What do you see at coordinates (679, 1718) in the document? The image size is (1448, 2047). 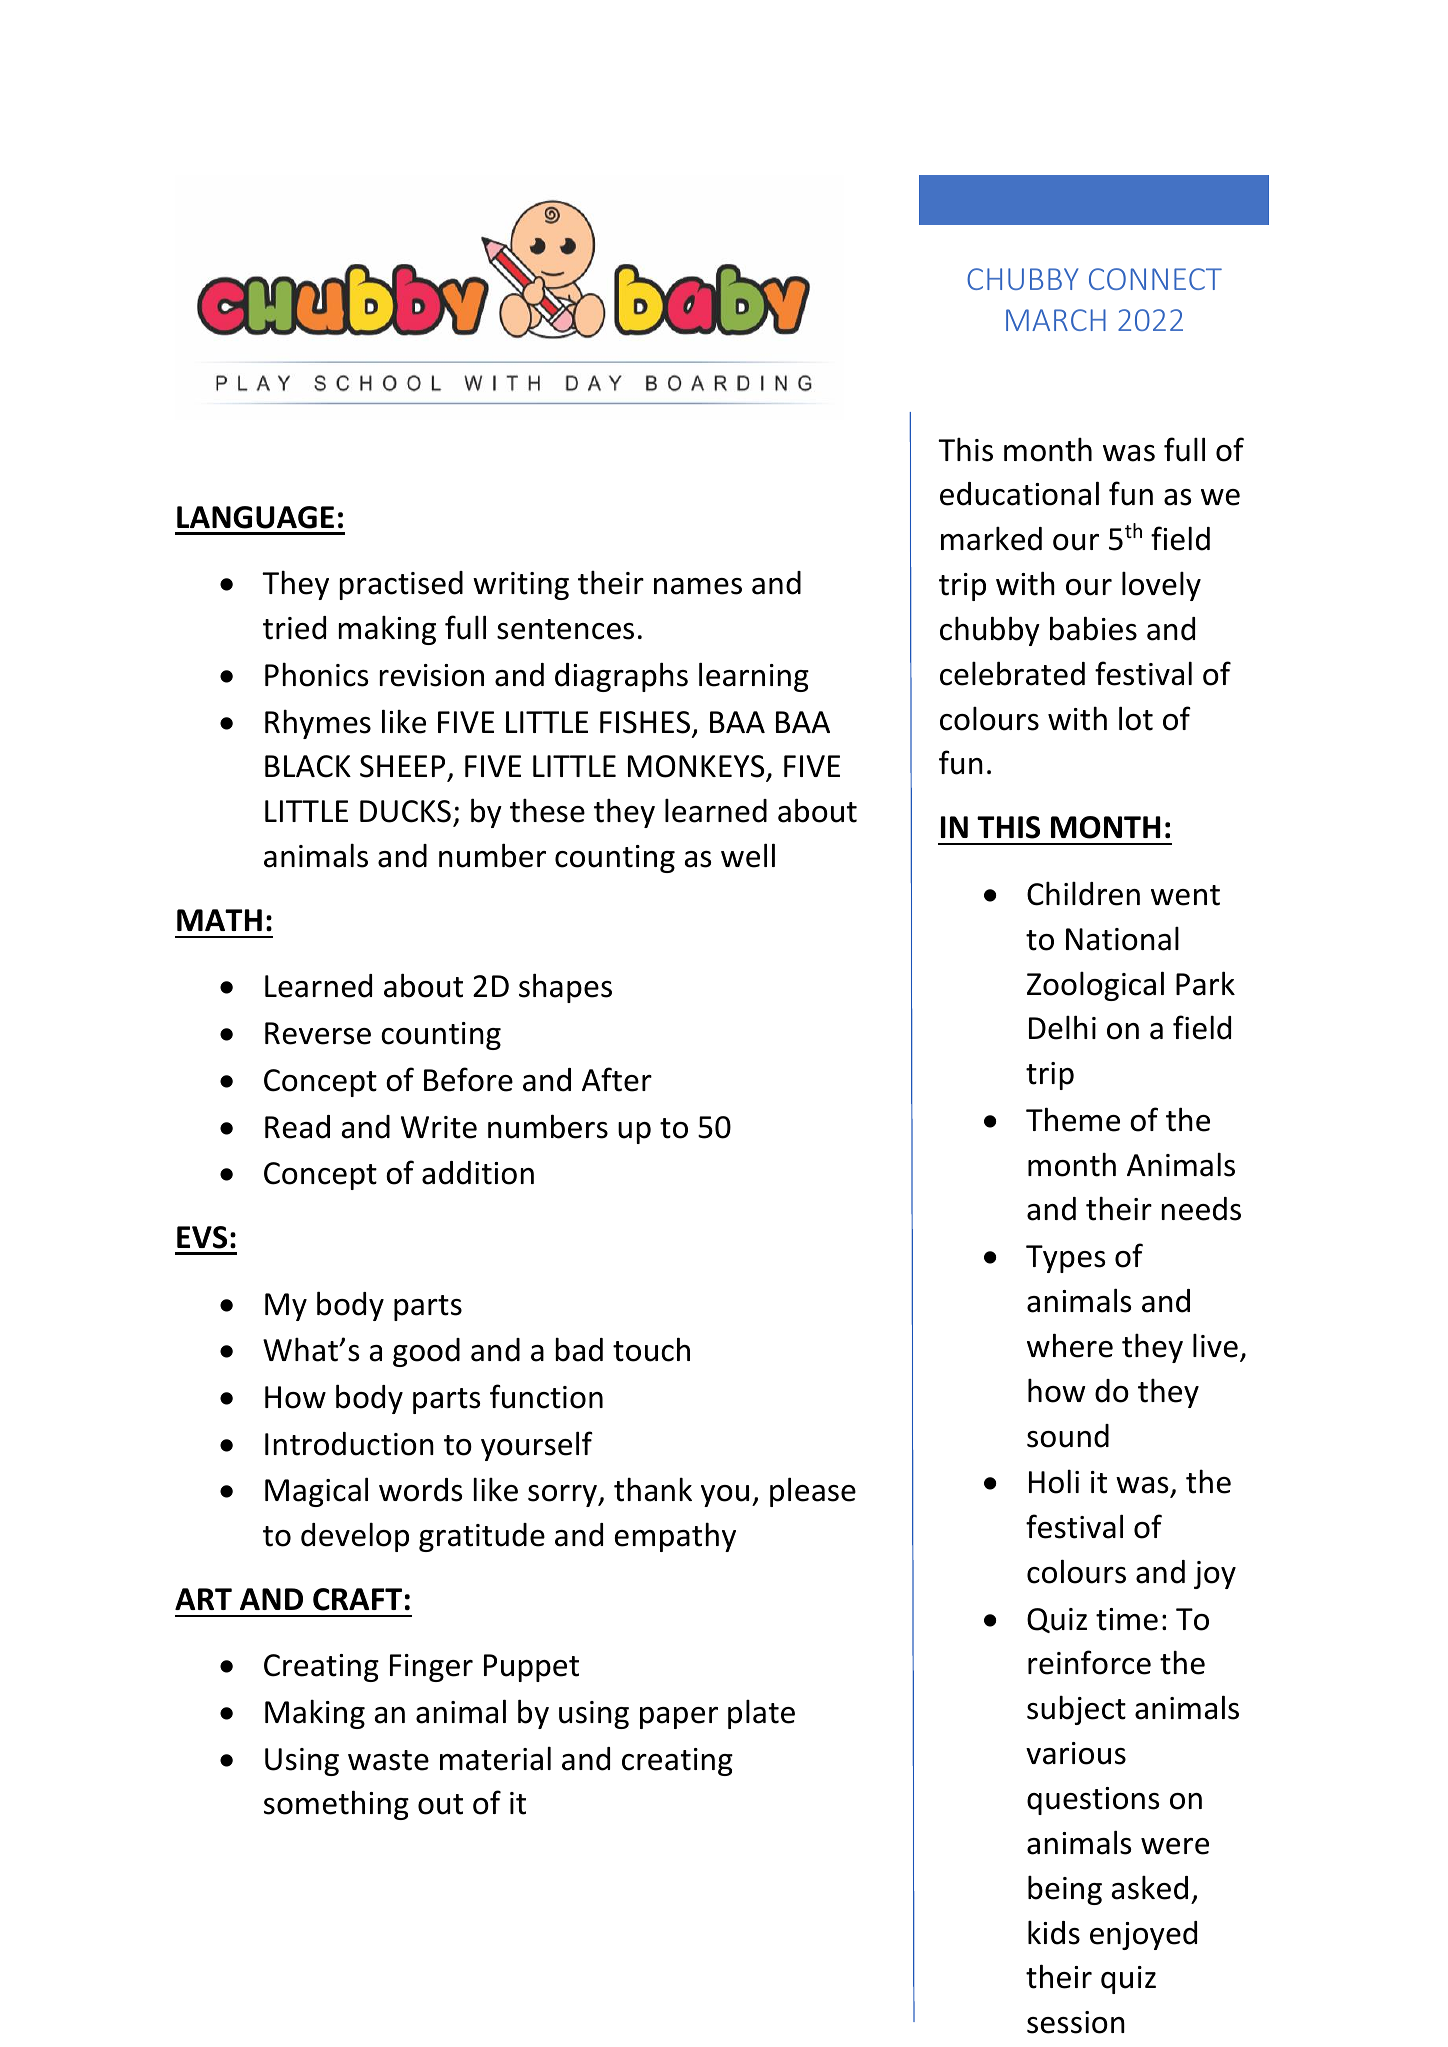 I see `paper` at bounding box center [679, 1718].
